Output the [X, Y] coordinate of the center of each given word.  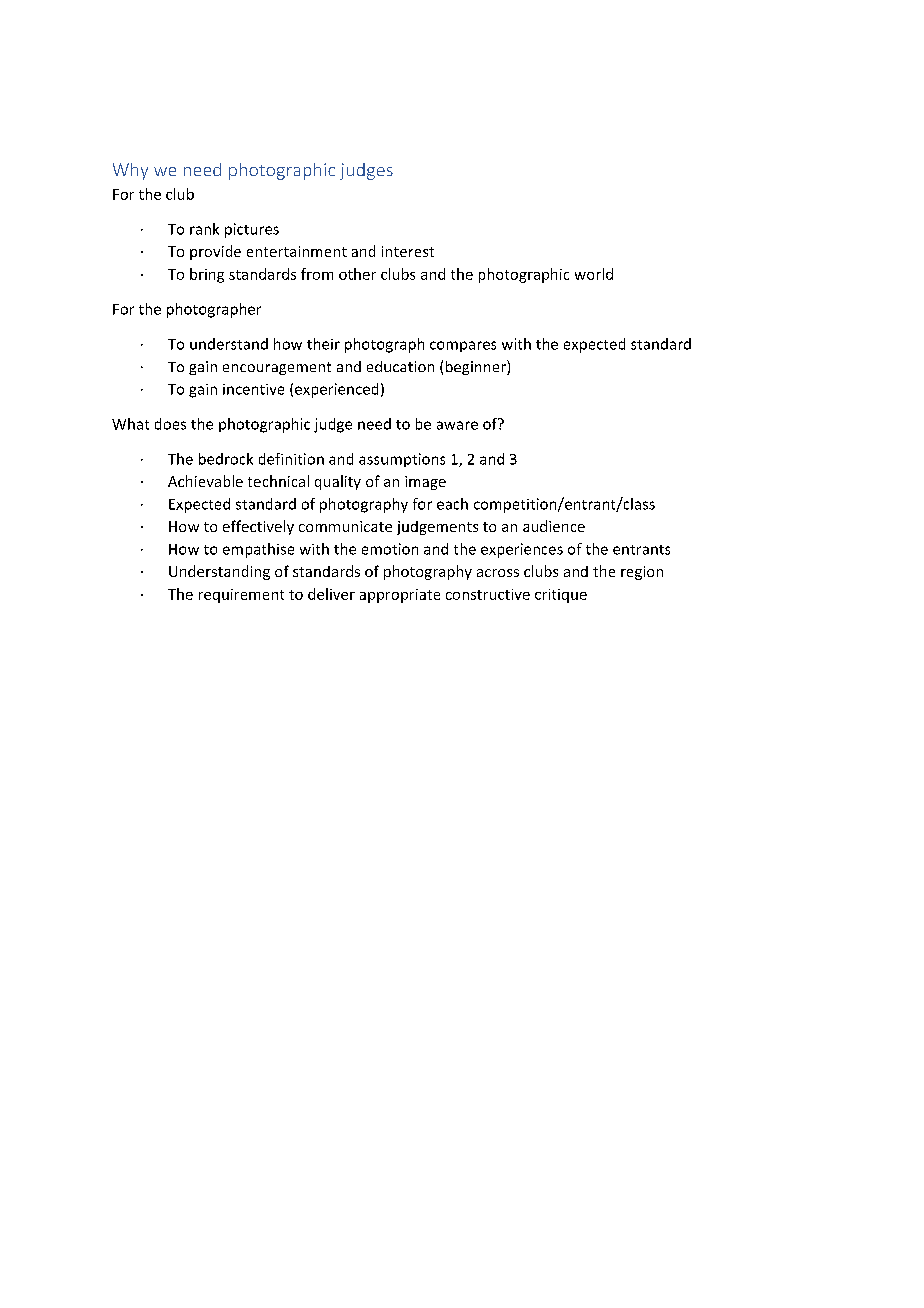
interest [408, 251]
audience [554, 526]
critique [561, 596]
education [400, 366]
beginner [477, 367]
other [357, 274]
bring [207, 275]
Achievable [205, 481]
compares [463, 346]
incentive [253, 389]
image [425, 483]
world [594, 274]
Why [130, 171]
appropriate [400, 596]
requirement [241, 596]
